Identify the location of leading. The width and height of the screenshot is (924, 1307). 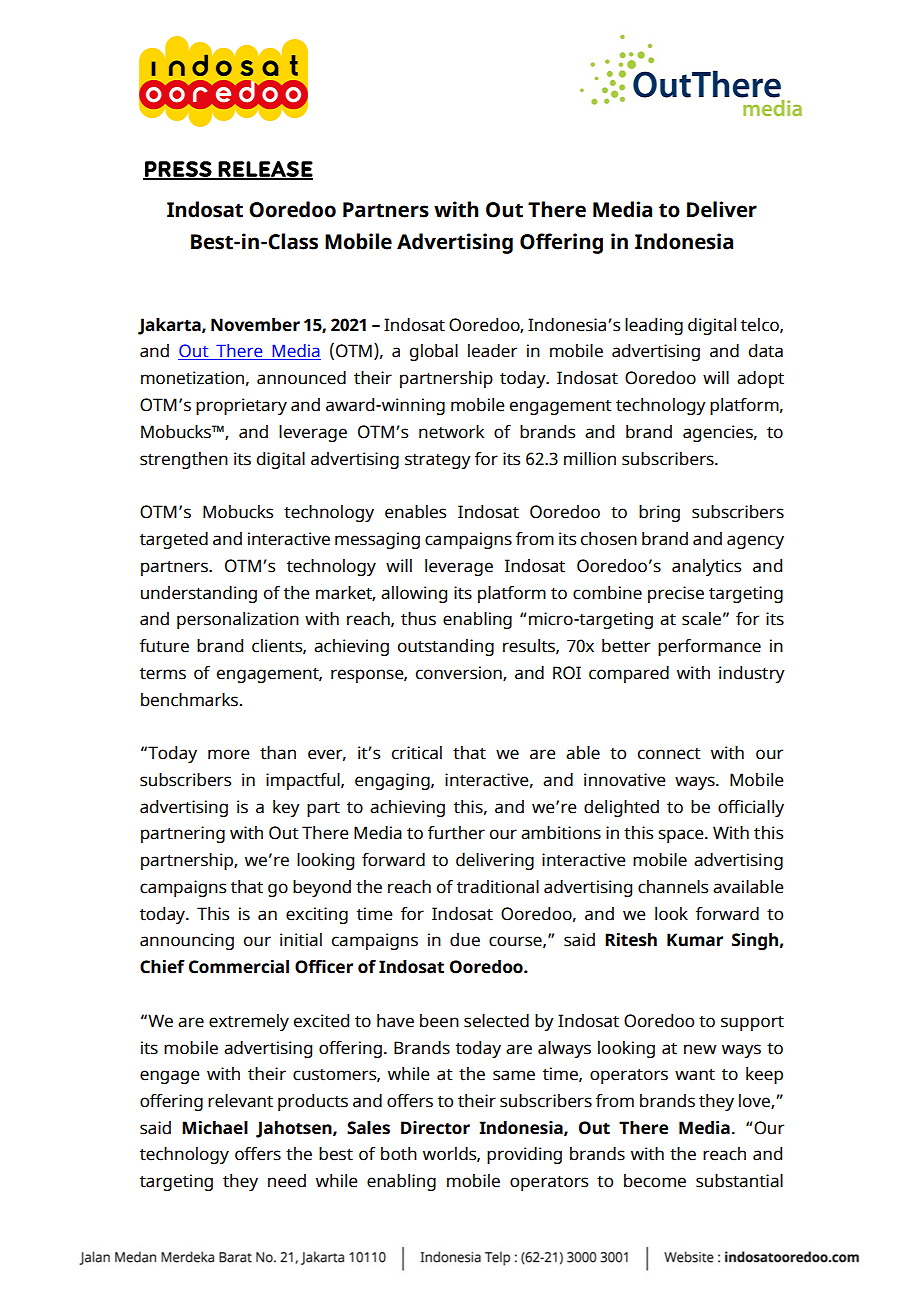
(654, 326).
